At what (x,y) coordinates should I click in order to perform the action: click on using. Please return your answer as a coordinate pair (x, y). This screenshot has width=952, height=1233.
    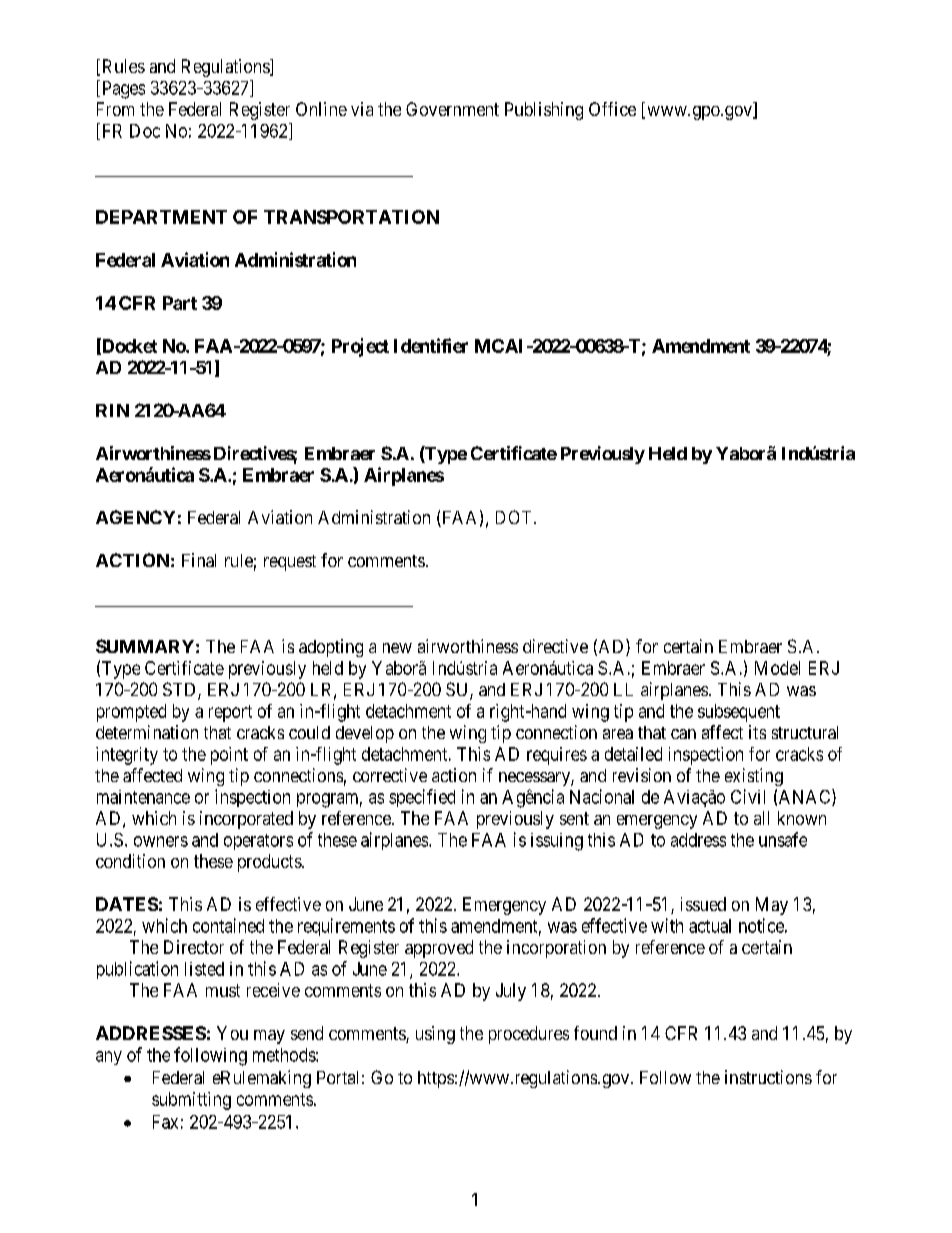
    Looking at the image, I should click on (435, 1035).
